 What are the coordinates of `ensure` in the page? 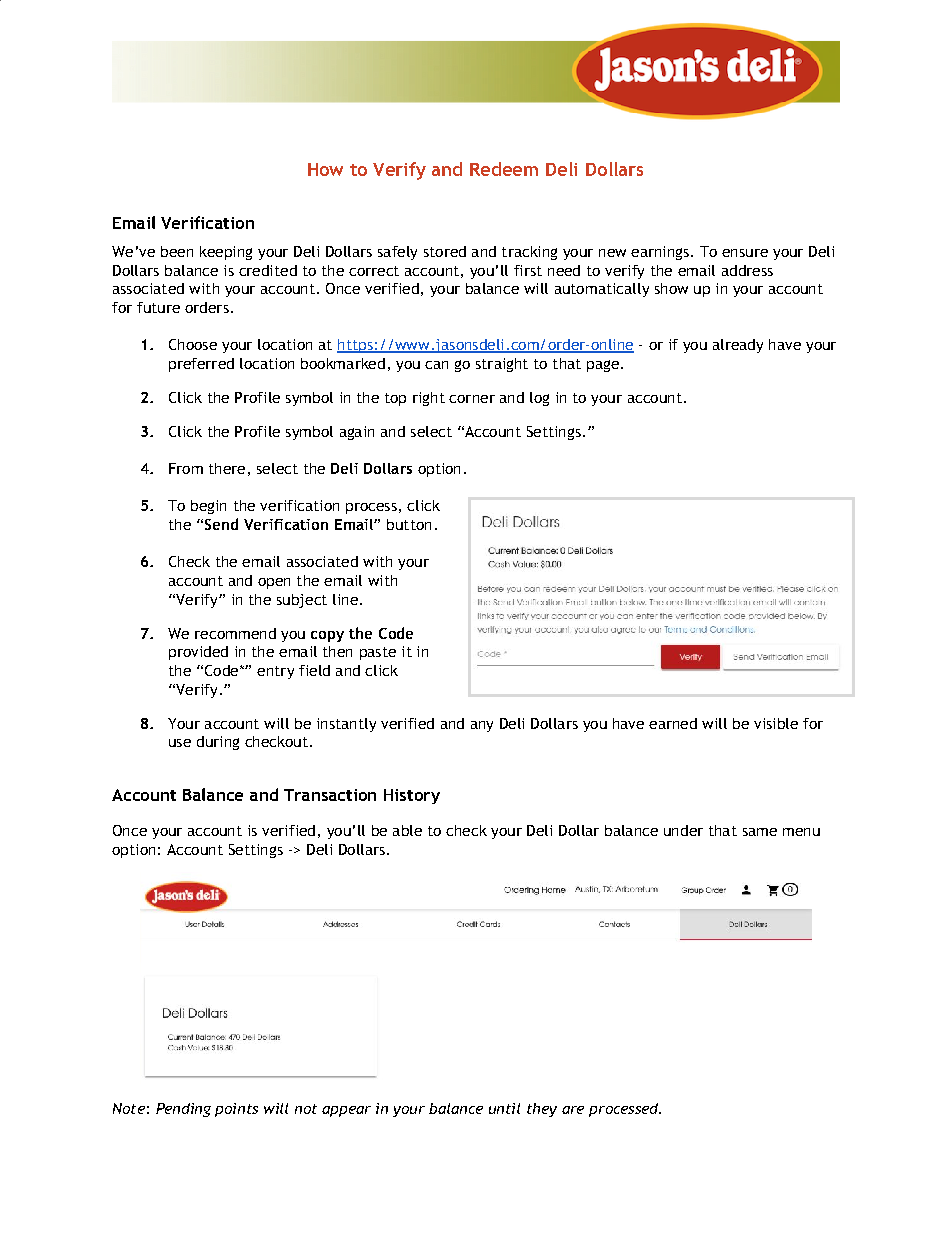 It's located at (745, 253).
